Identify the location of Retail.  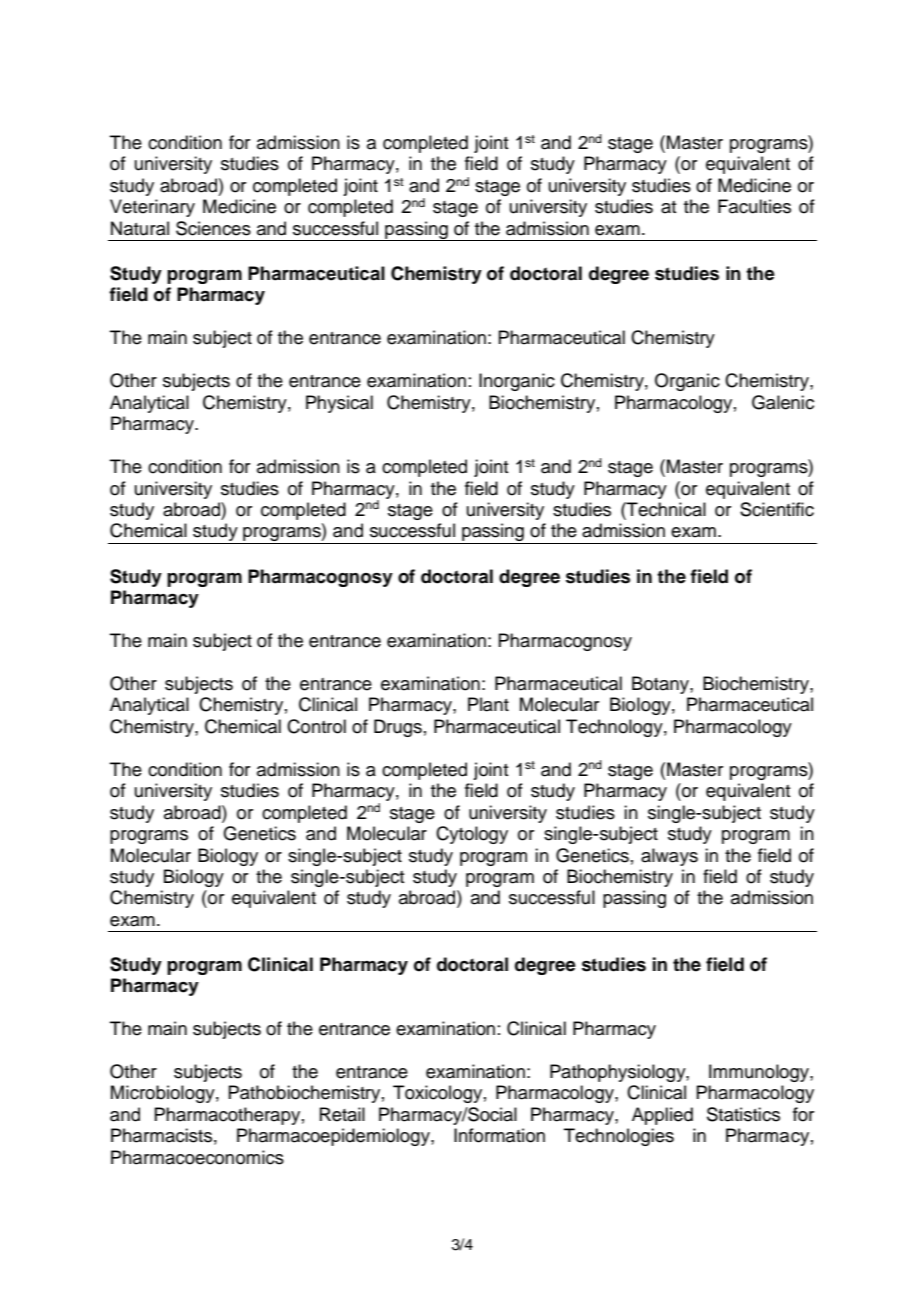
(342, 1114).
